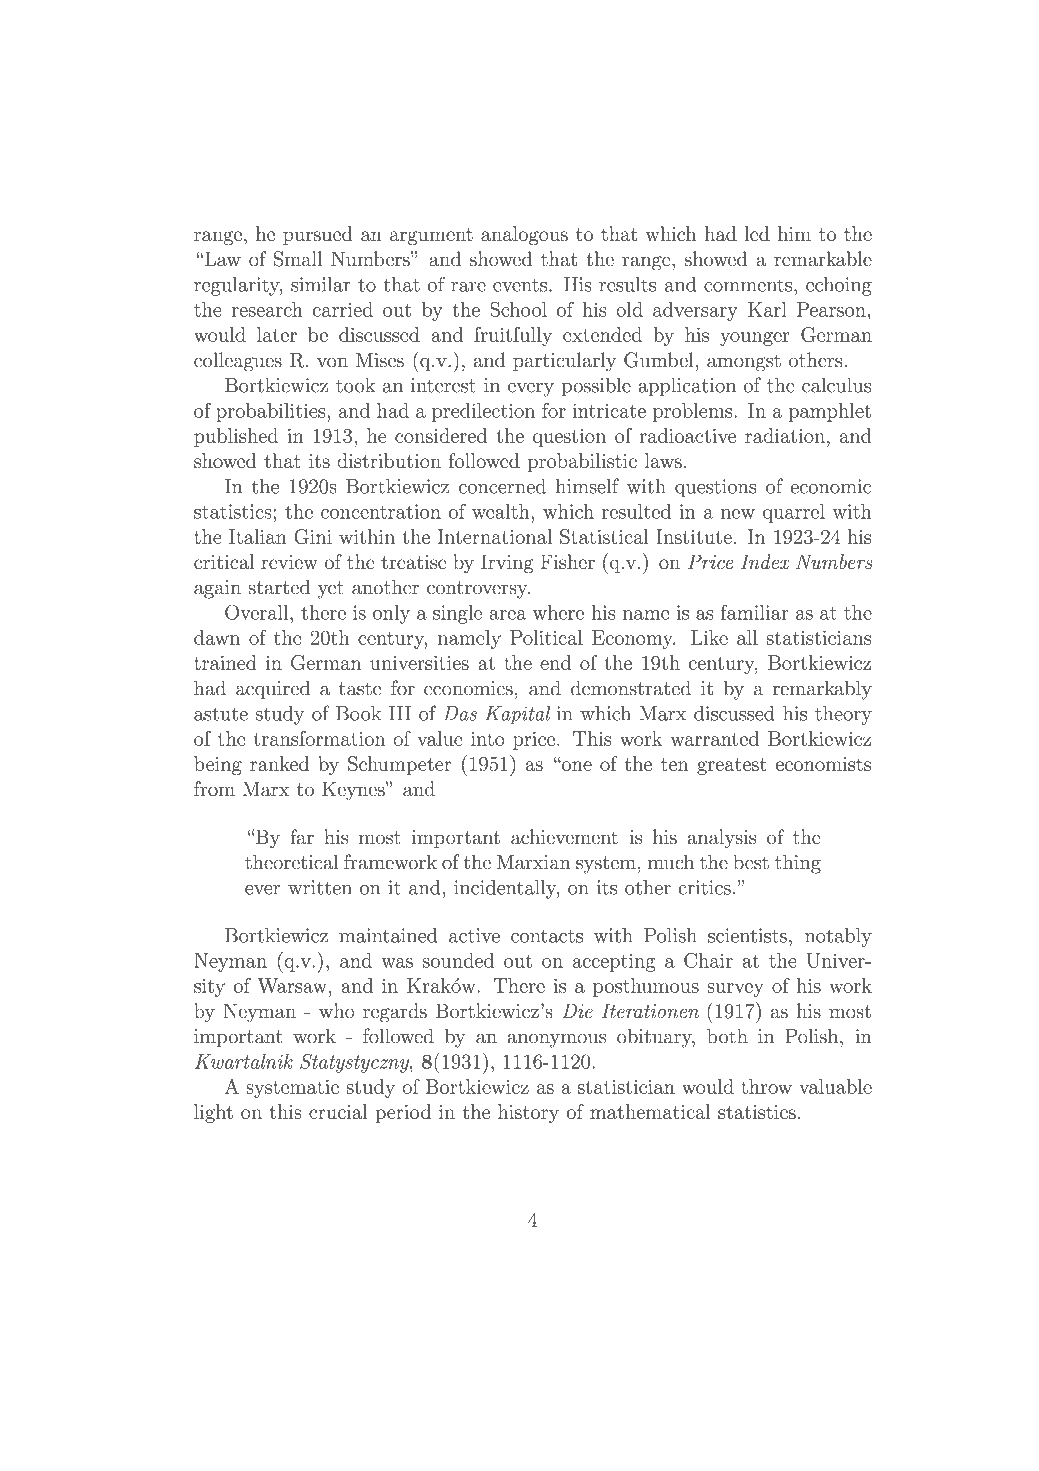 This screenshot has height=1471, width=1039. What do you see at coordinates (757, 233) in the screenshot?
I see `led` at bounding box center [757, 233].
